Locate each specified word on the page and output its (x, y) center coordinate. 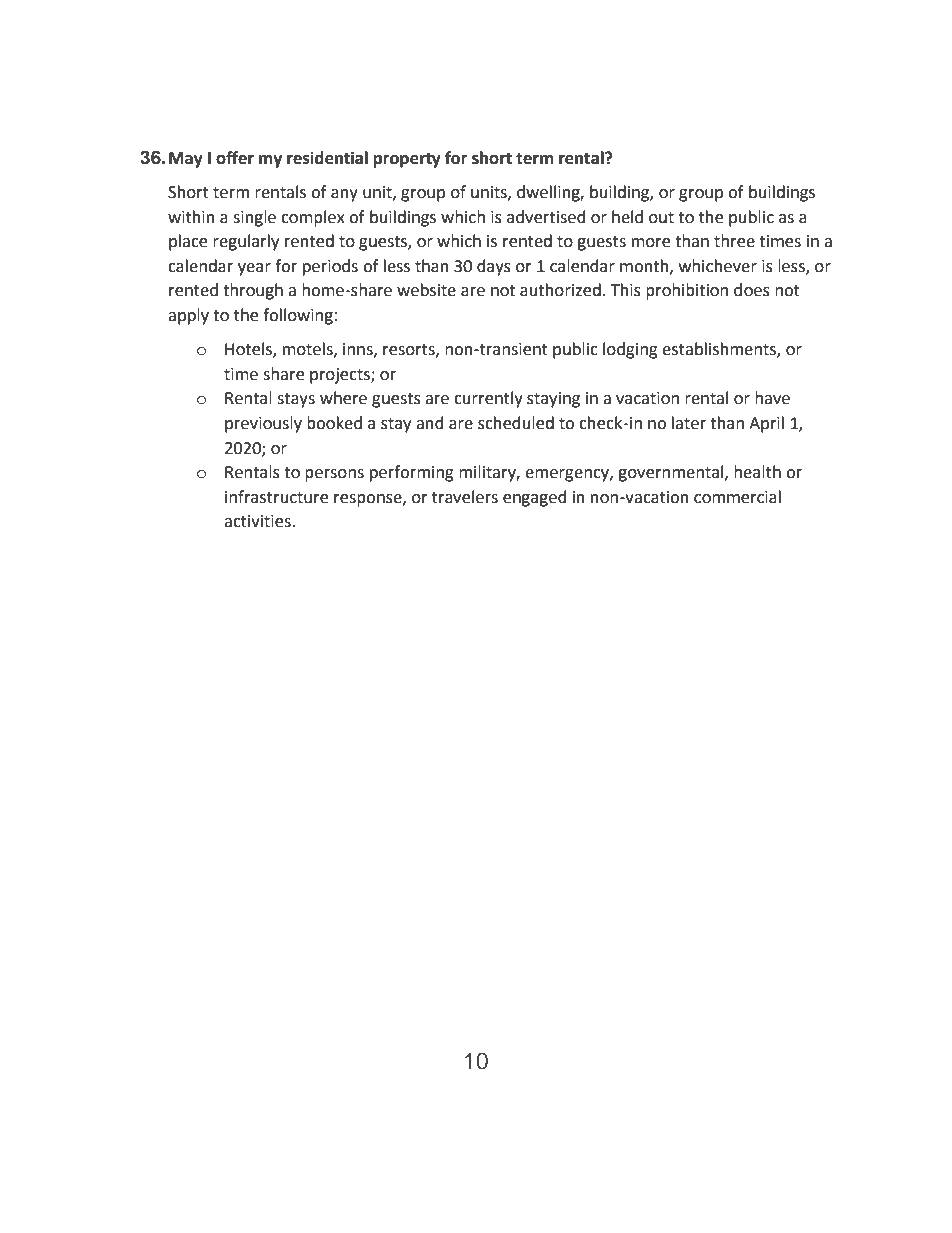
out (661, 218)
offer (235, 158)
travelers (465, 497)
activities (258, 521)
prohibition (687, 291)
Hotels (249, 350)
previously (263, 424)
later (689, 423)
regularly (246, 242)
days (494, 267)
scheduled (516, 423)
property (407, 160)
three (734, 241)
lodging (630, 350)
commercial (737, 497)
